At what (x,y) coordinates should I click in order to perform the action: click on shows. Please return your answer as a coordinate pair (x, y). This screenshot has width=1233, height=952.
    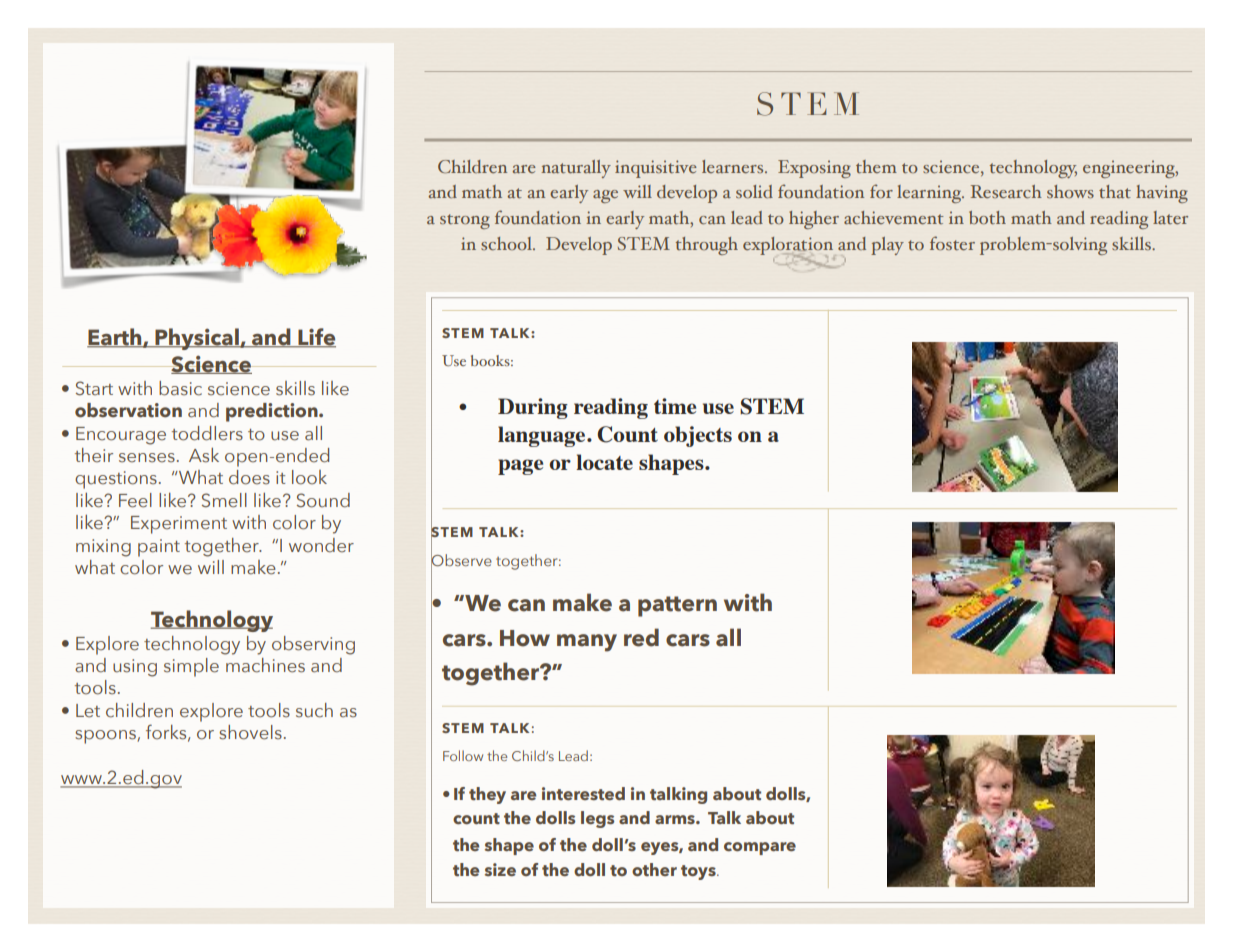
    Looking at the image, I should click on (1070, 191).
